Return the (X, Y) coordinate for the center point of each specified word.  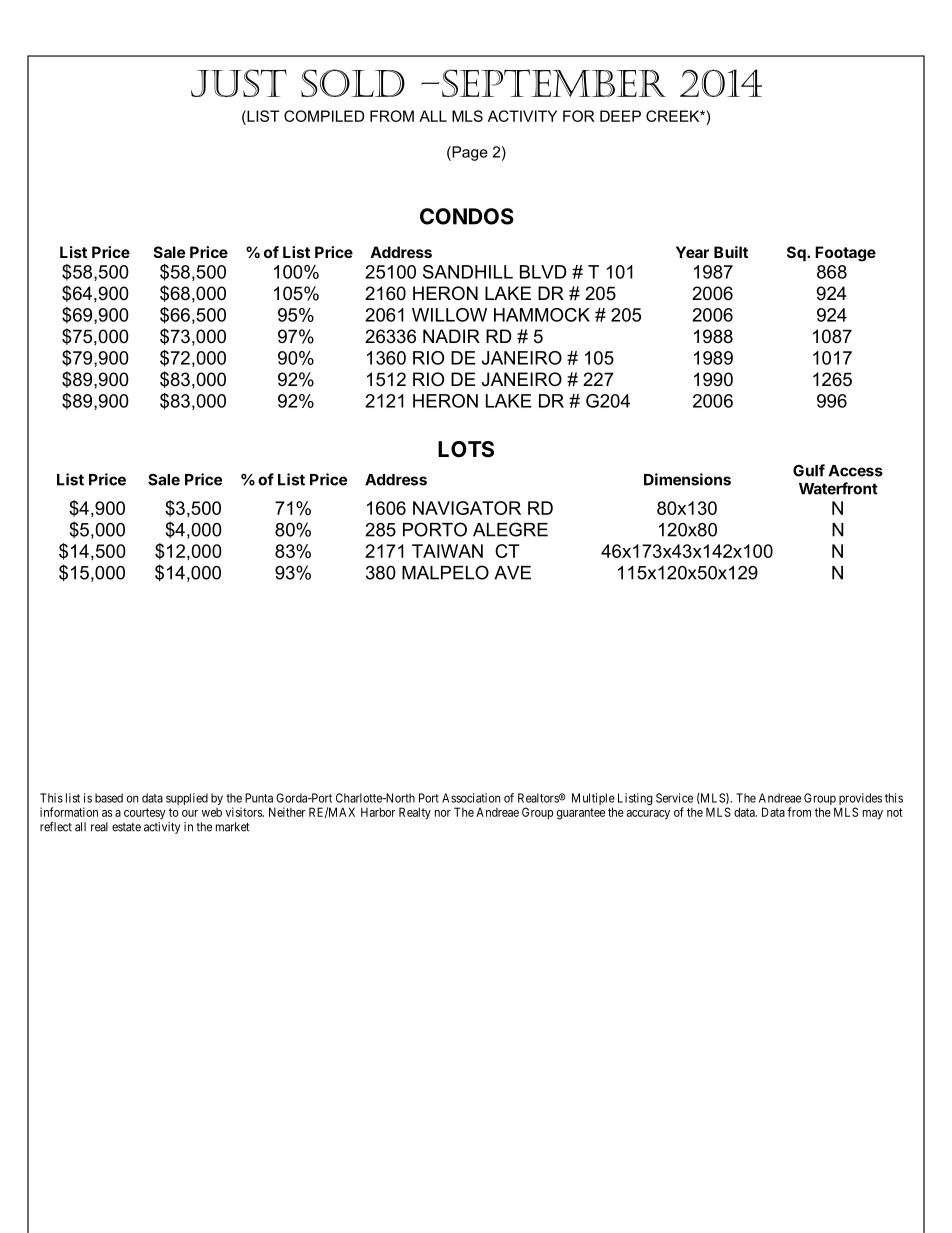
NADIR (451, 336)
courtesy (145, 814)
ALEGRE (510, 529)
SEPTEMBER (554, 83)
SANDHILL (468, 272)
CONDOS (467, 216)
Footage (845, 254)
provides (860, 800)
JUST (239, 83)
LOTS (466, 449)
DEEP (620, 116)
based (109, 798)
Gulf (809, 470)
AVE (512, 573)
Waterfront (838, 488)
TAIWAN (447, 551)
